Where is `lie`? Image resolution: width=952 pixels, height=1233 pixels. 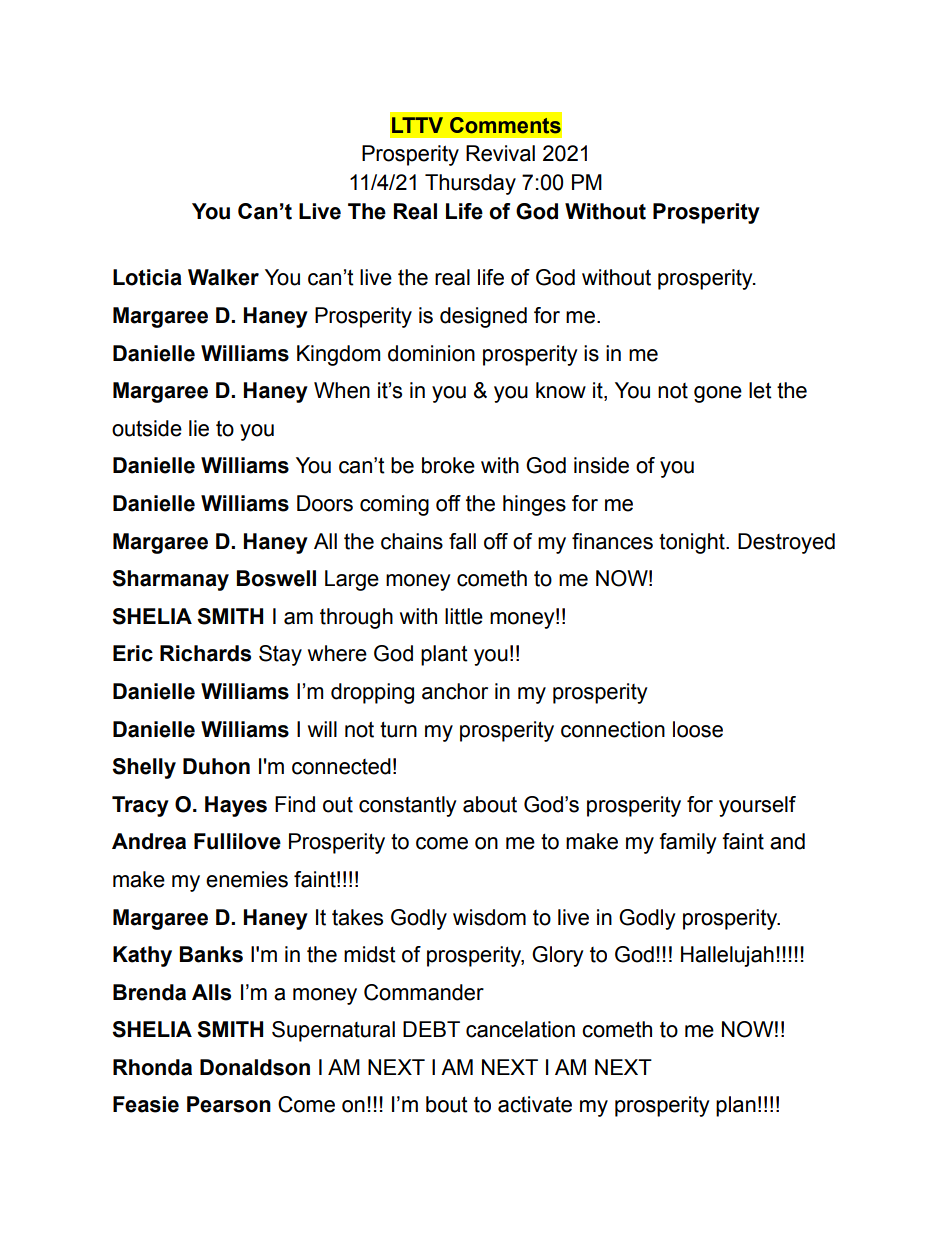 lie is located at coordinates (199, 428).
